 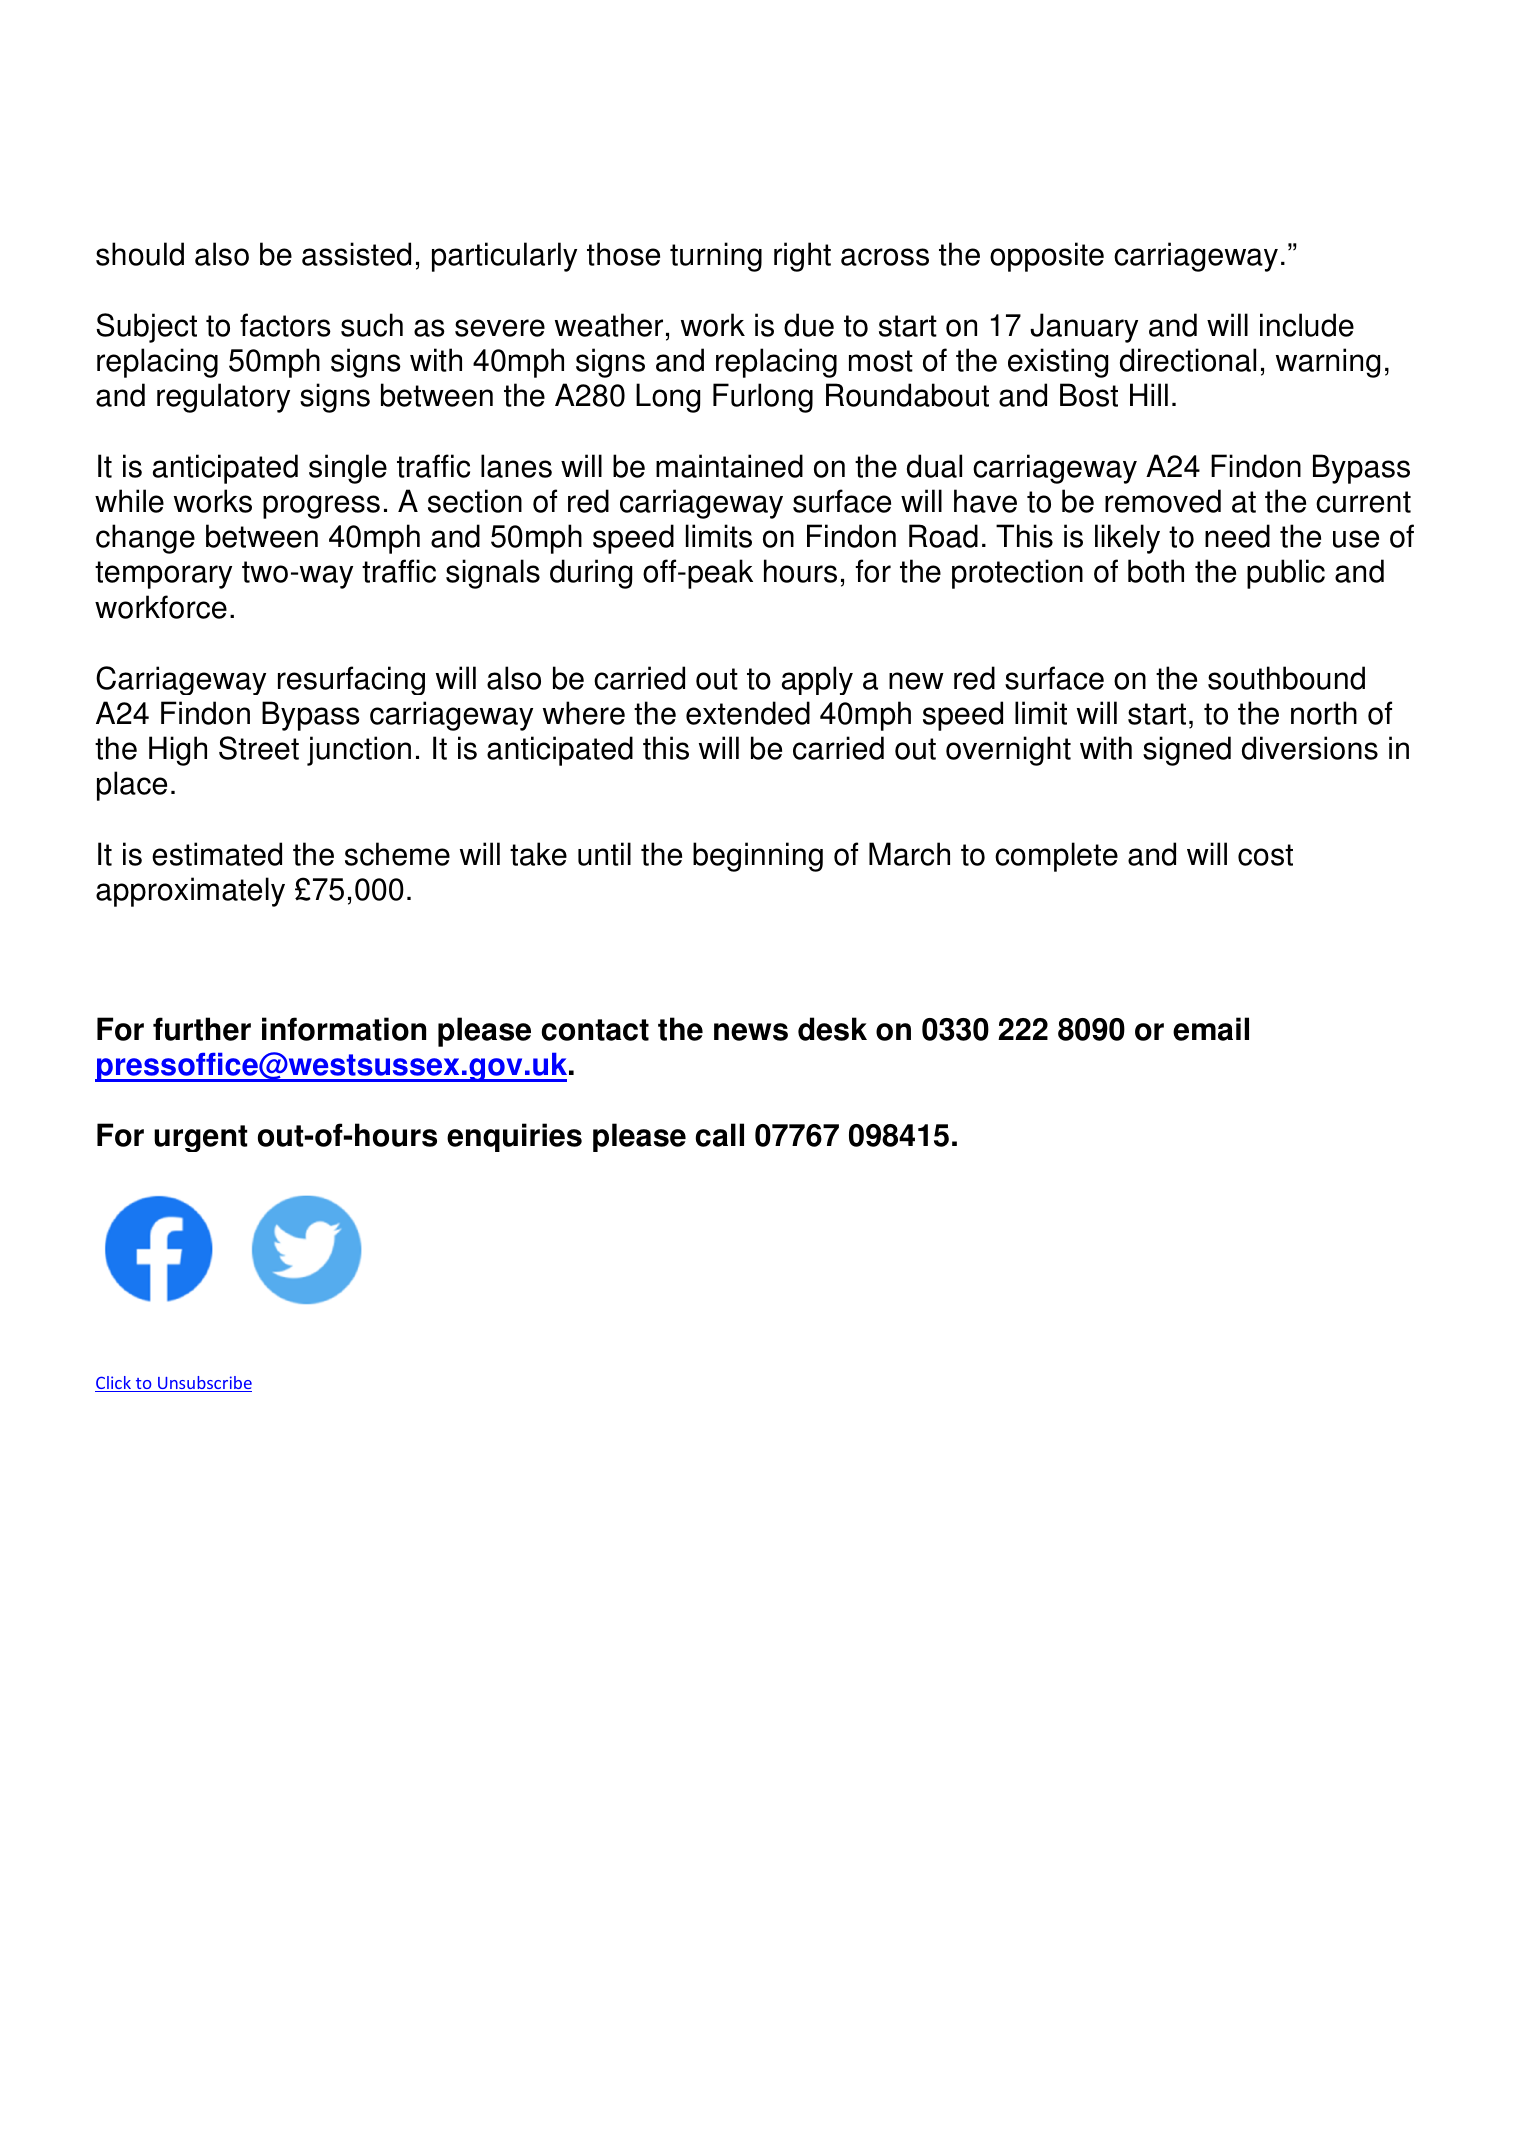 I want to click on further, so click(x=202, y=1029).
